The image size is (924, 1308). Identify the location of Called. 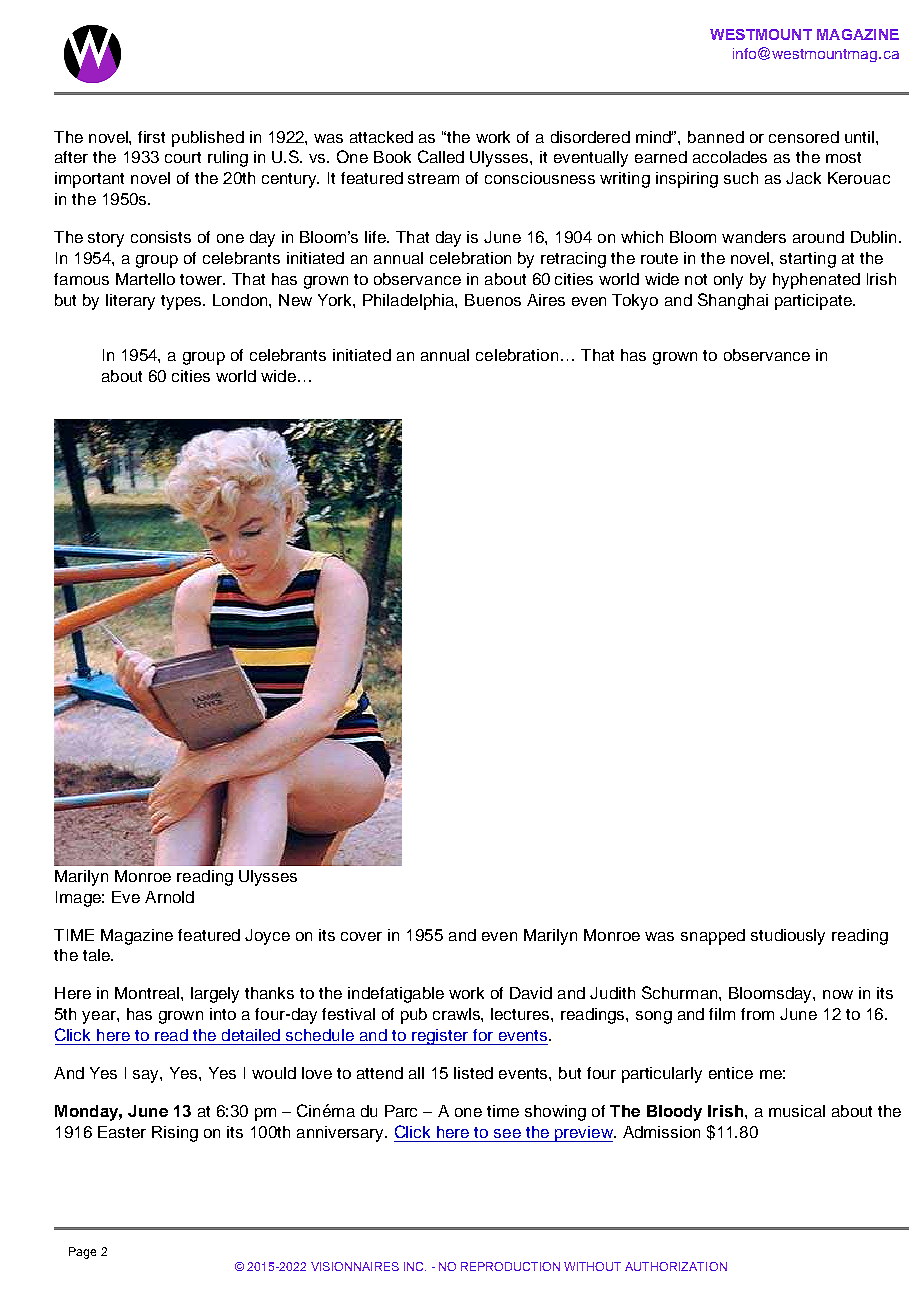
(441, 156).
